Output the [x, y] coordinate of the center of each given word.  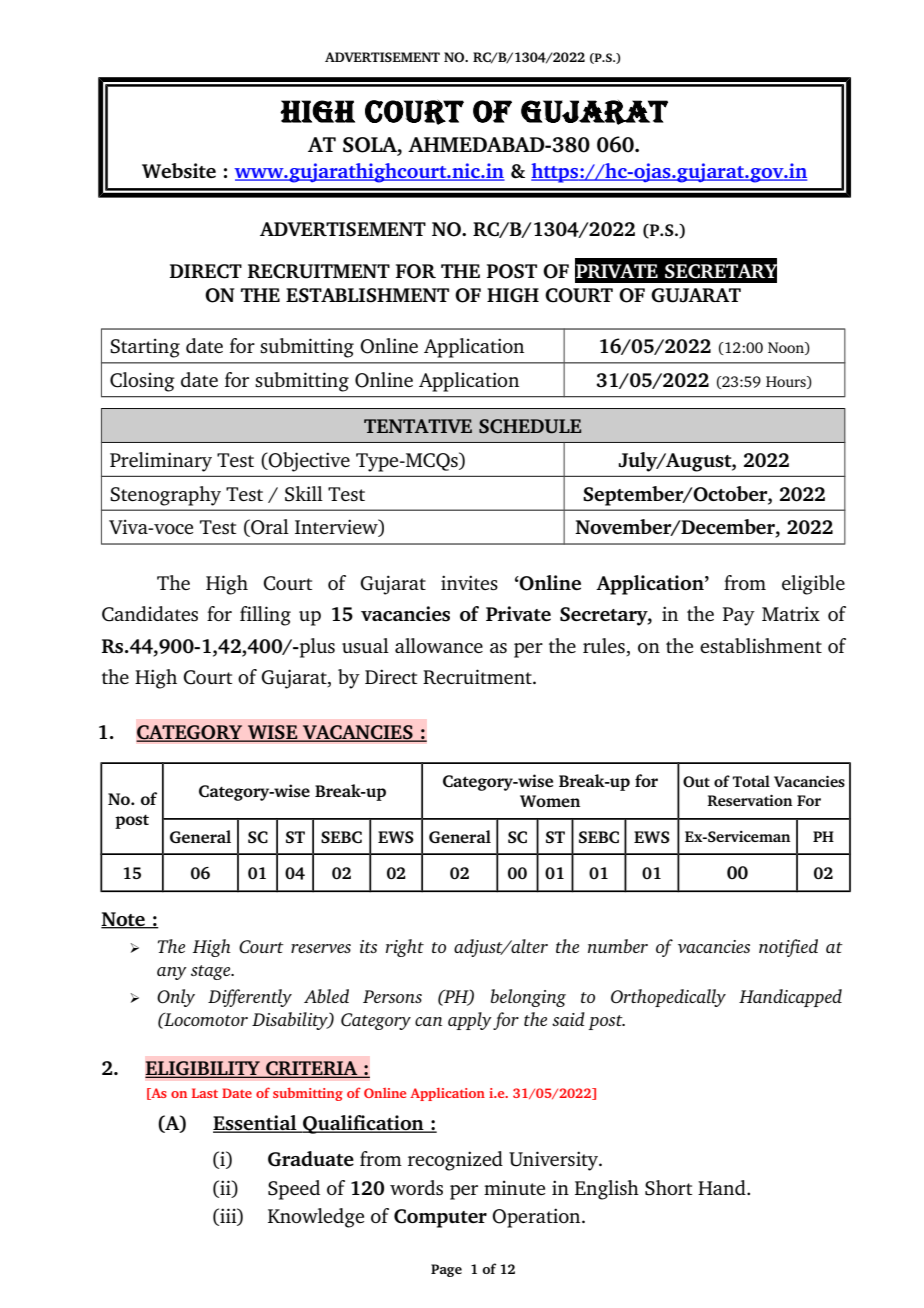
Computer [440, 1218]
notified [788, 948]
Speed [294, 1190]
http [550, 173]
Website [179, 171]
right [405, 948]
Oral [269, 528]
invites [469, 582]
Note [124, 920]
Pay [739, 616]
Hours [787, 382]
